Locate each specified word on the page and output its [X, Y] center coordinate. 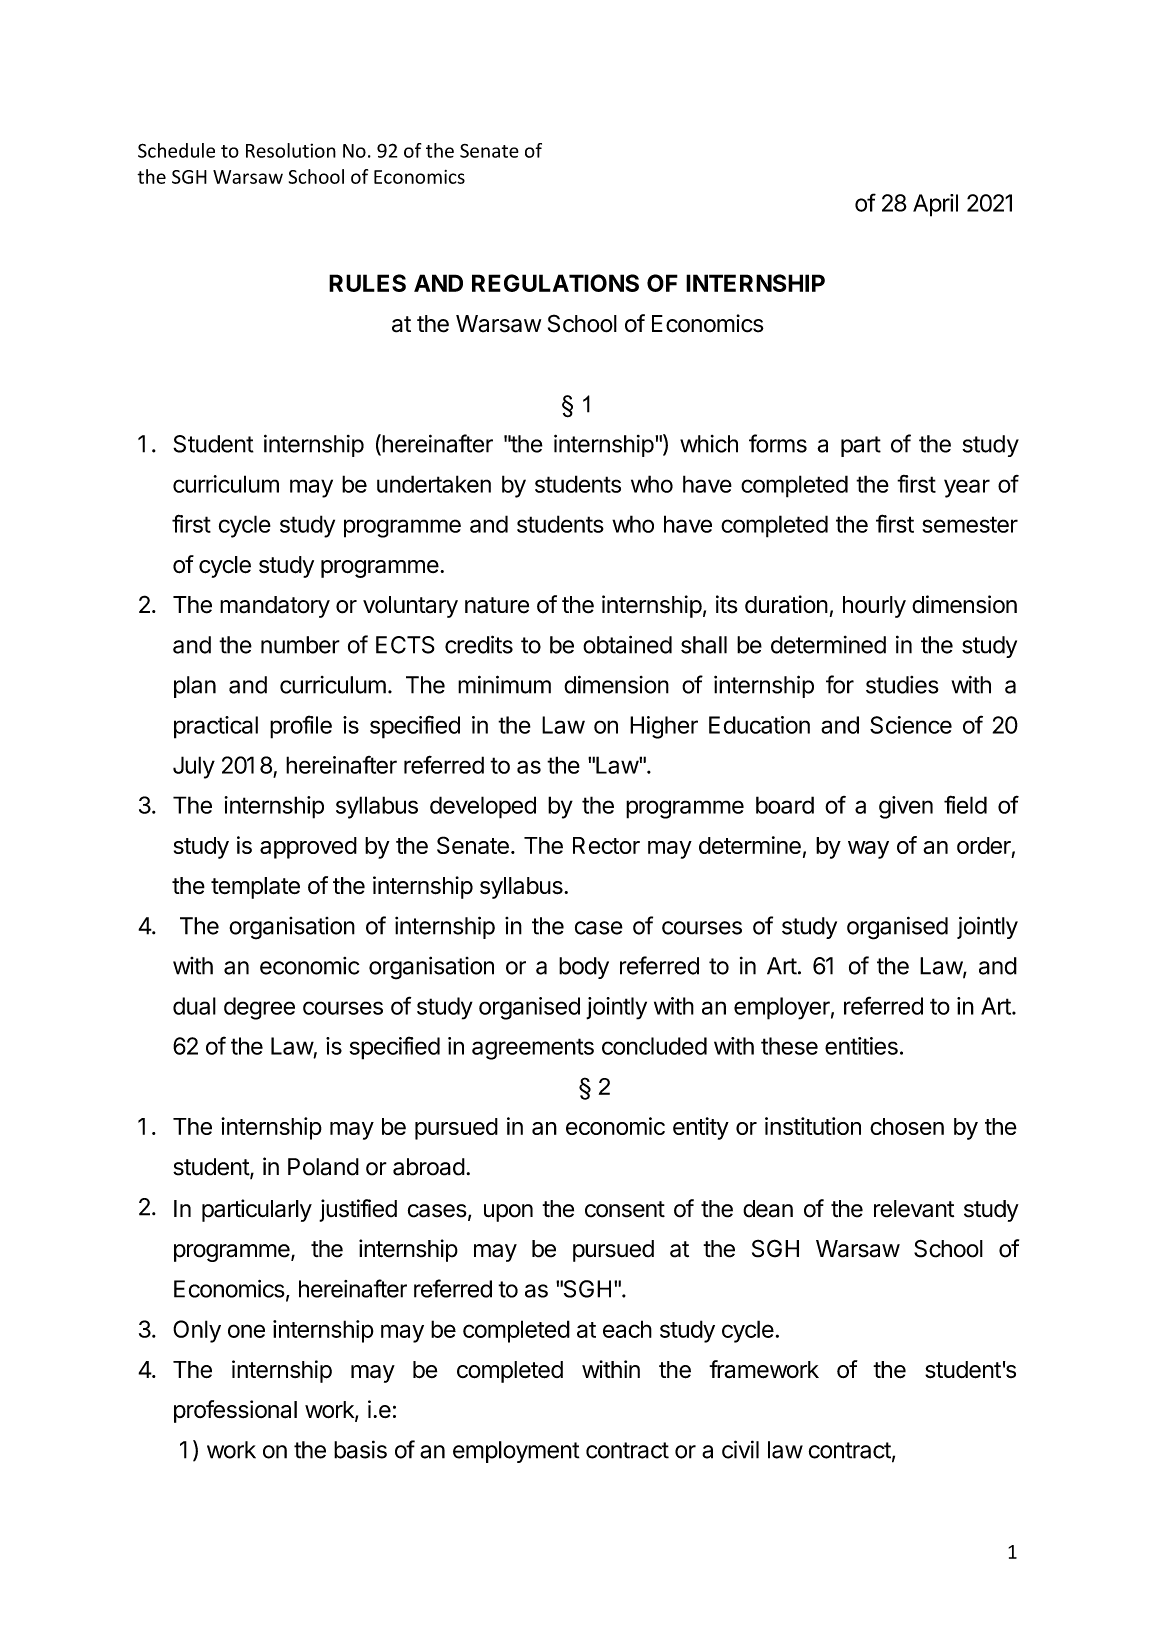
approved [308, 848]
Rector [606, 845]
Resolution [291, 150]
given [906, 807]
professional [235, 1411]
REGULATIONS [555, 283]
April [935, 205]
